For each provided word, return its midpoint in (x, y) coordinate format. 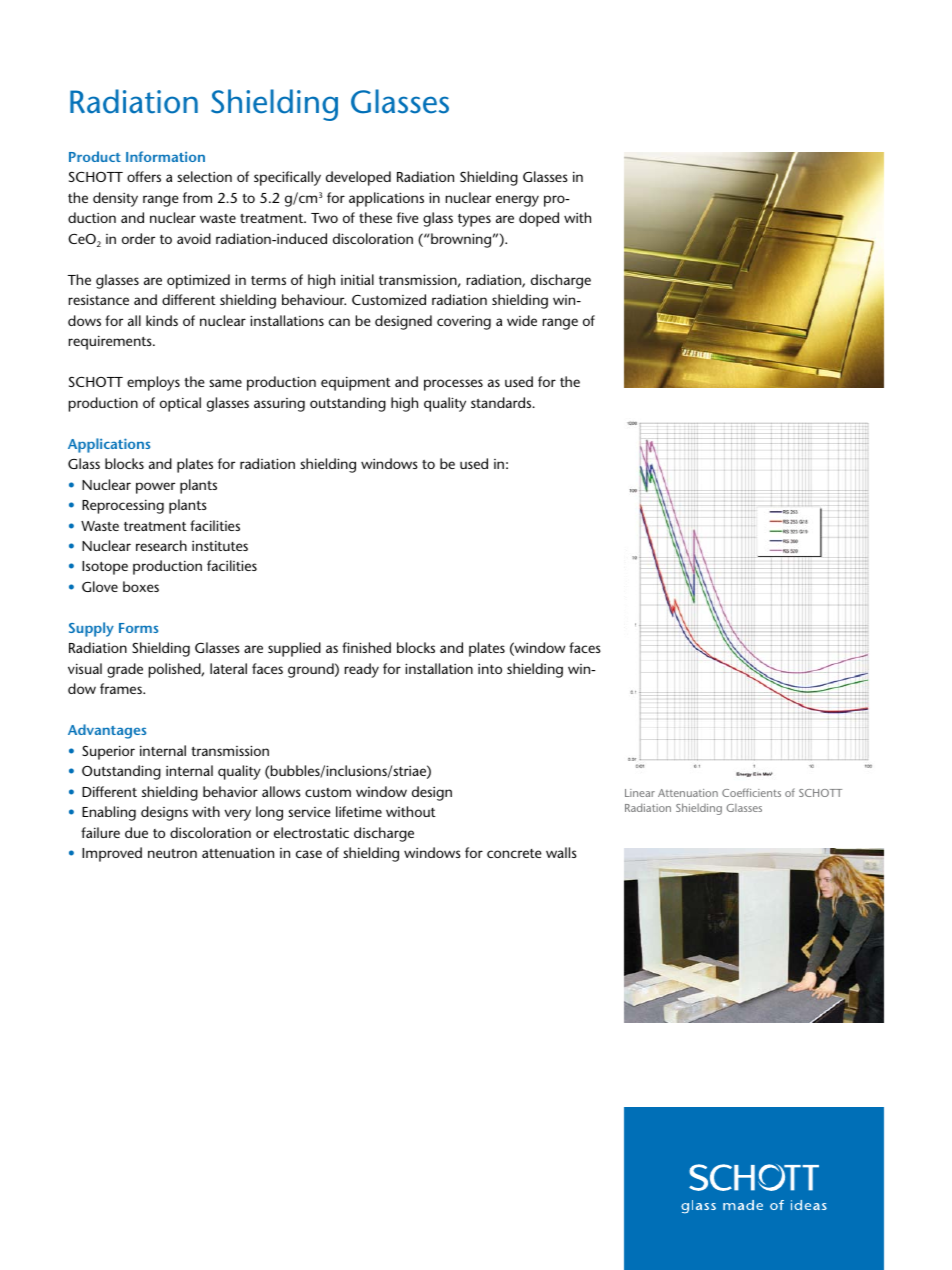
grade (125, 670)
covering (464, 323)
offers (144, 176)
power (155, 488)
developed (358, 178)
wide (522, 320)
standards (502, 402)
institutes (220, 545)
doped (539, 219)
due (136, 832)
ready (362, 670)
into (490, 669)
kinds (162, 320)
